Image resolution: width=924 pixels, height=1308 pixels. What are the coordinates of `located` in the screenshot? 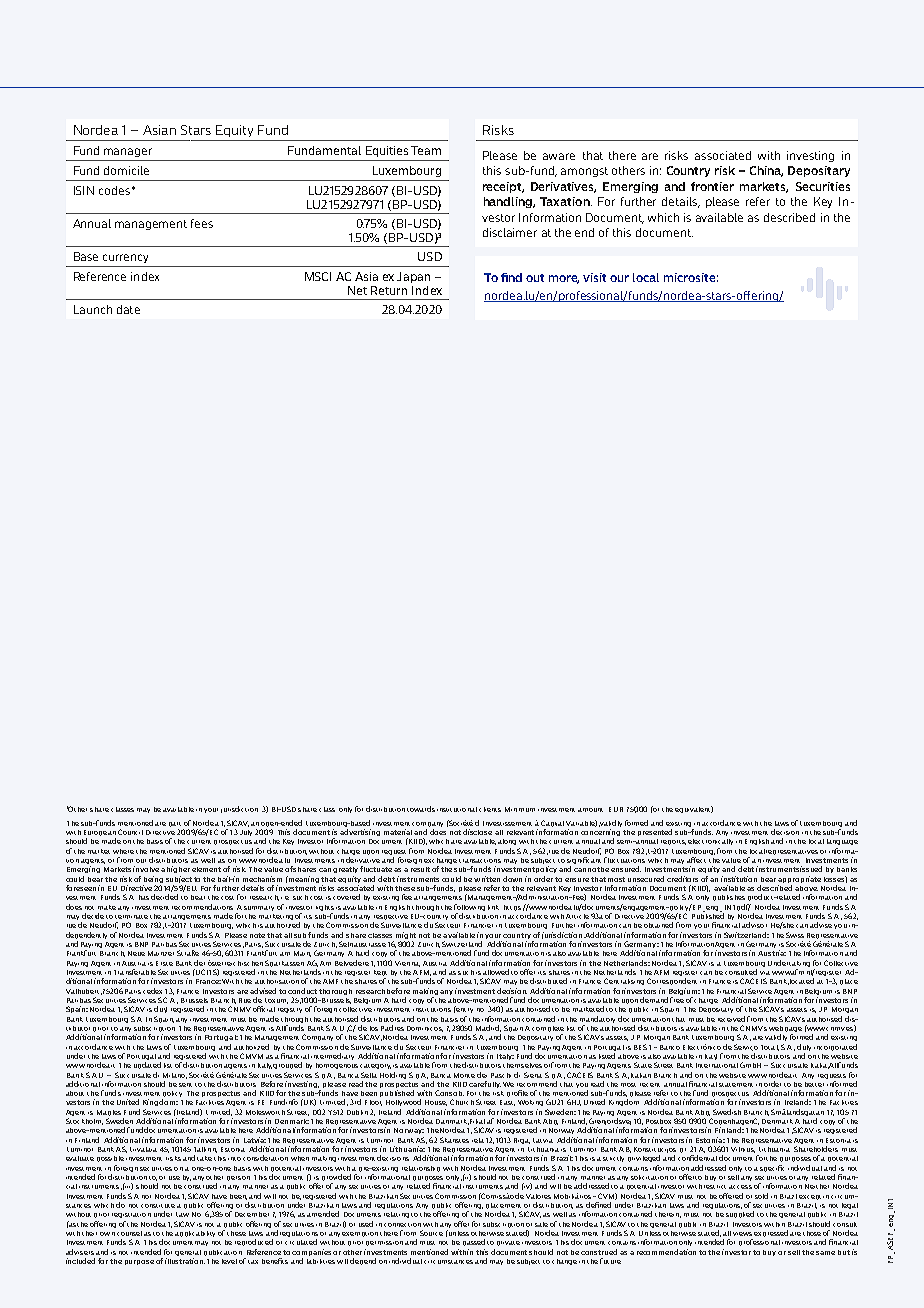 It's located at (802, 981).
